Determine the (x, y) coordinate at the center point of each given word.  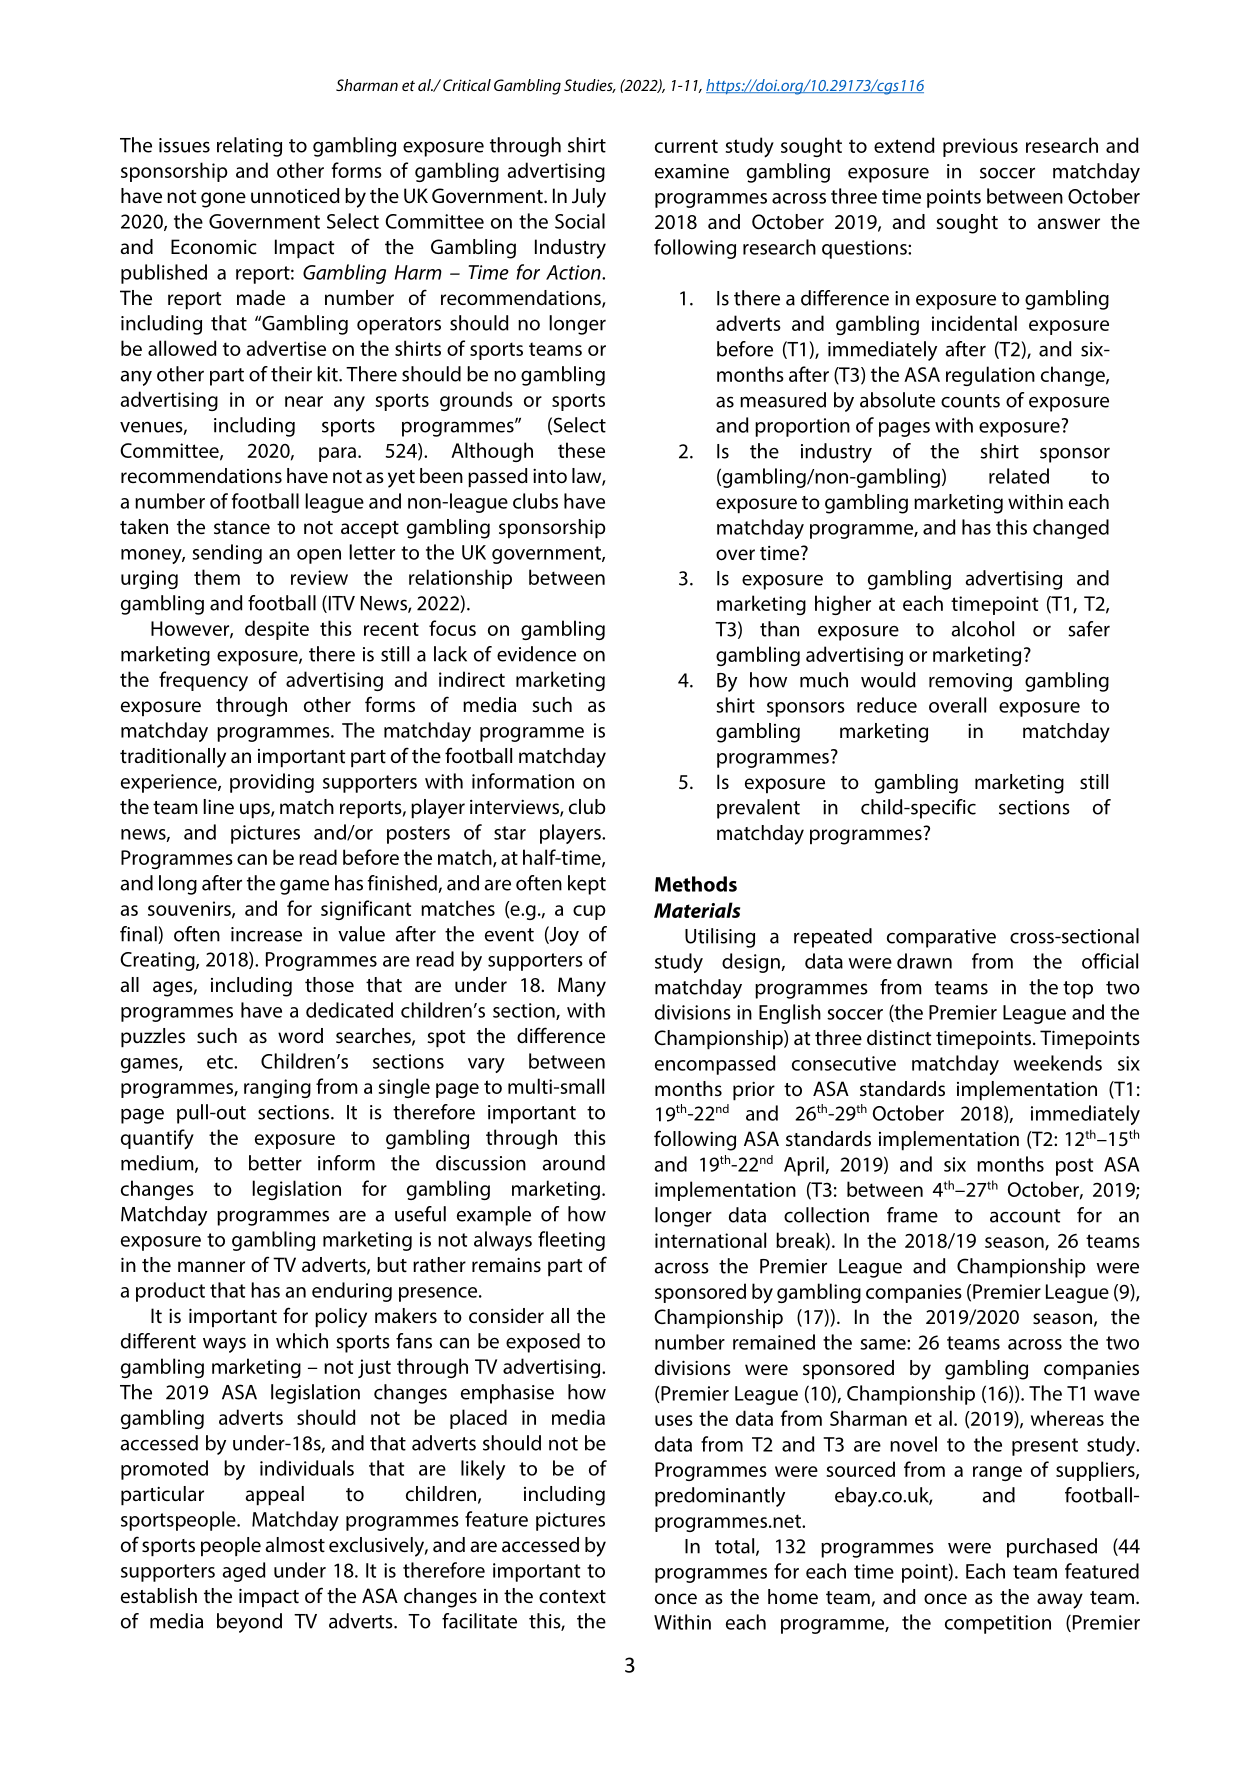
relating (249, 147)
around (573, 1163)
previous (980, 147)
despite (277, 630)
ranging (277, 1088)
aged (244, 1572)
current (686, 146)
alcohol (982, 629)
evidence (536, 654)
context (572, 1596)
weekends (1057, 1063)
